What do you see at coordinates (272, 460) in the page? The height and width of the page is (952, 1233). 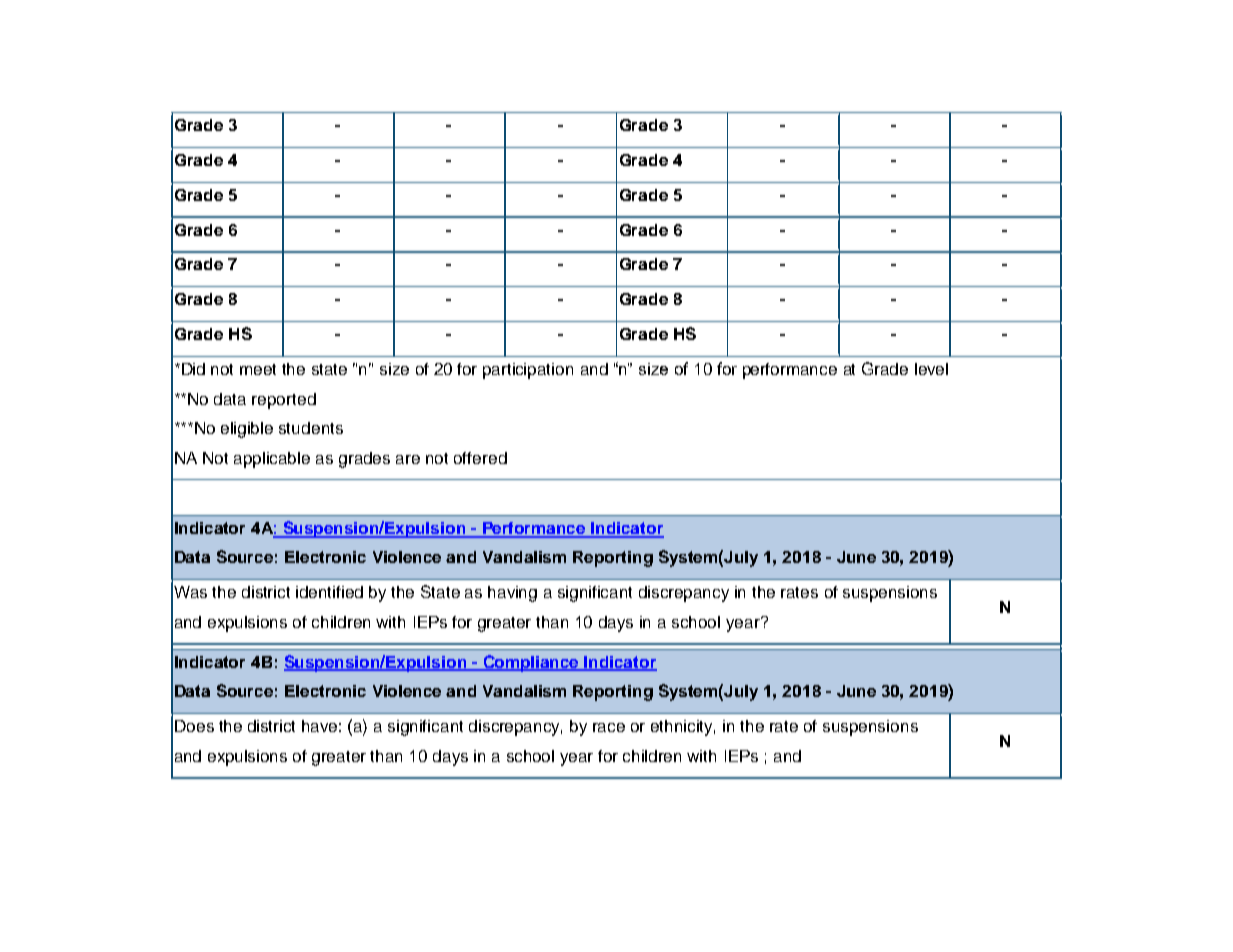 I see `applicable` at bounding box center [272, 460].
